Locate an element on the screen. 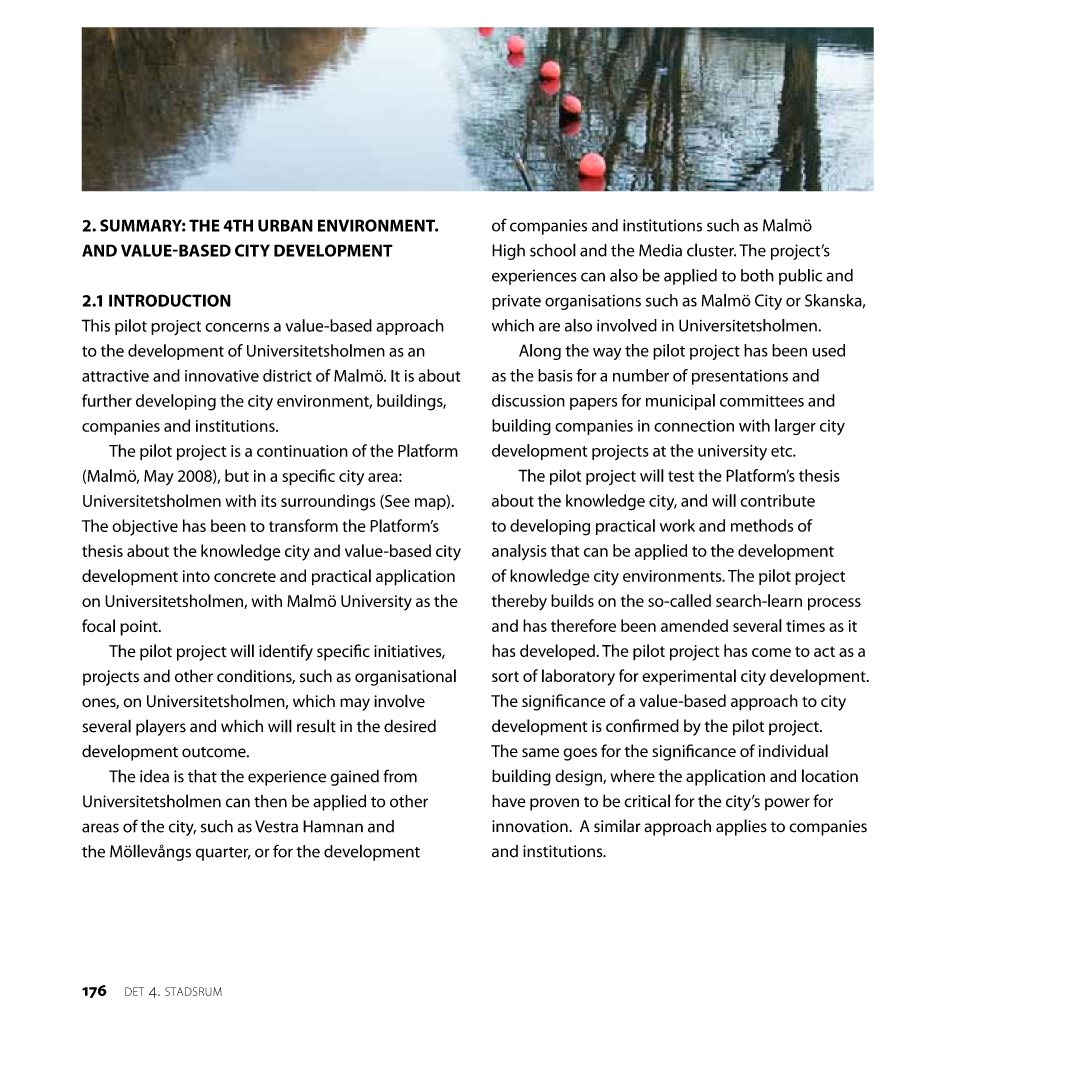  Introduction is located at coordinates (170, 300).
